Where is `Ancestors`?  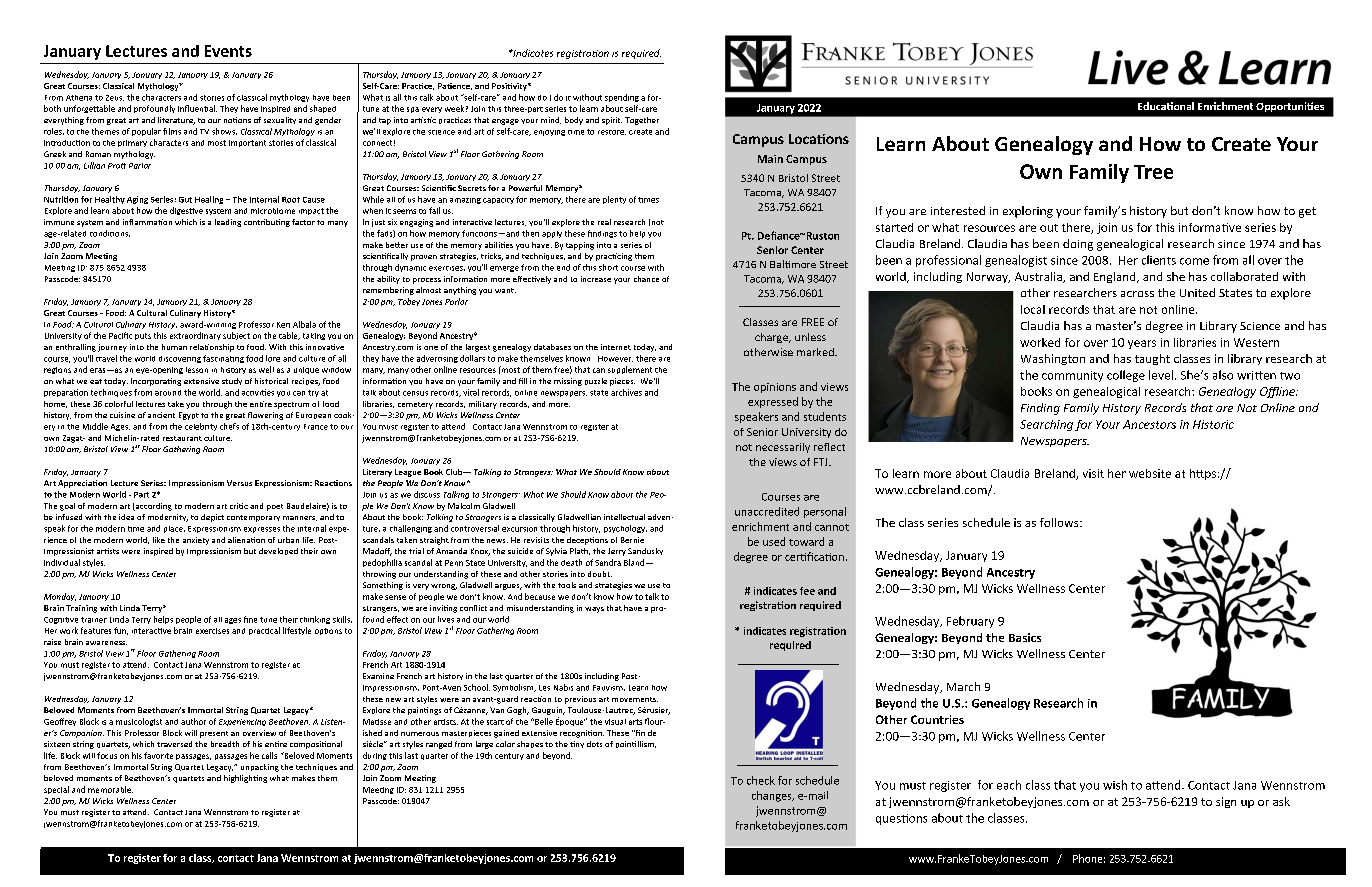
Ancestors is located at coordinates (1149, 424).
